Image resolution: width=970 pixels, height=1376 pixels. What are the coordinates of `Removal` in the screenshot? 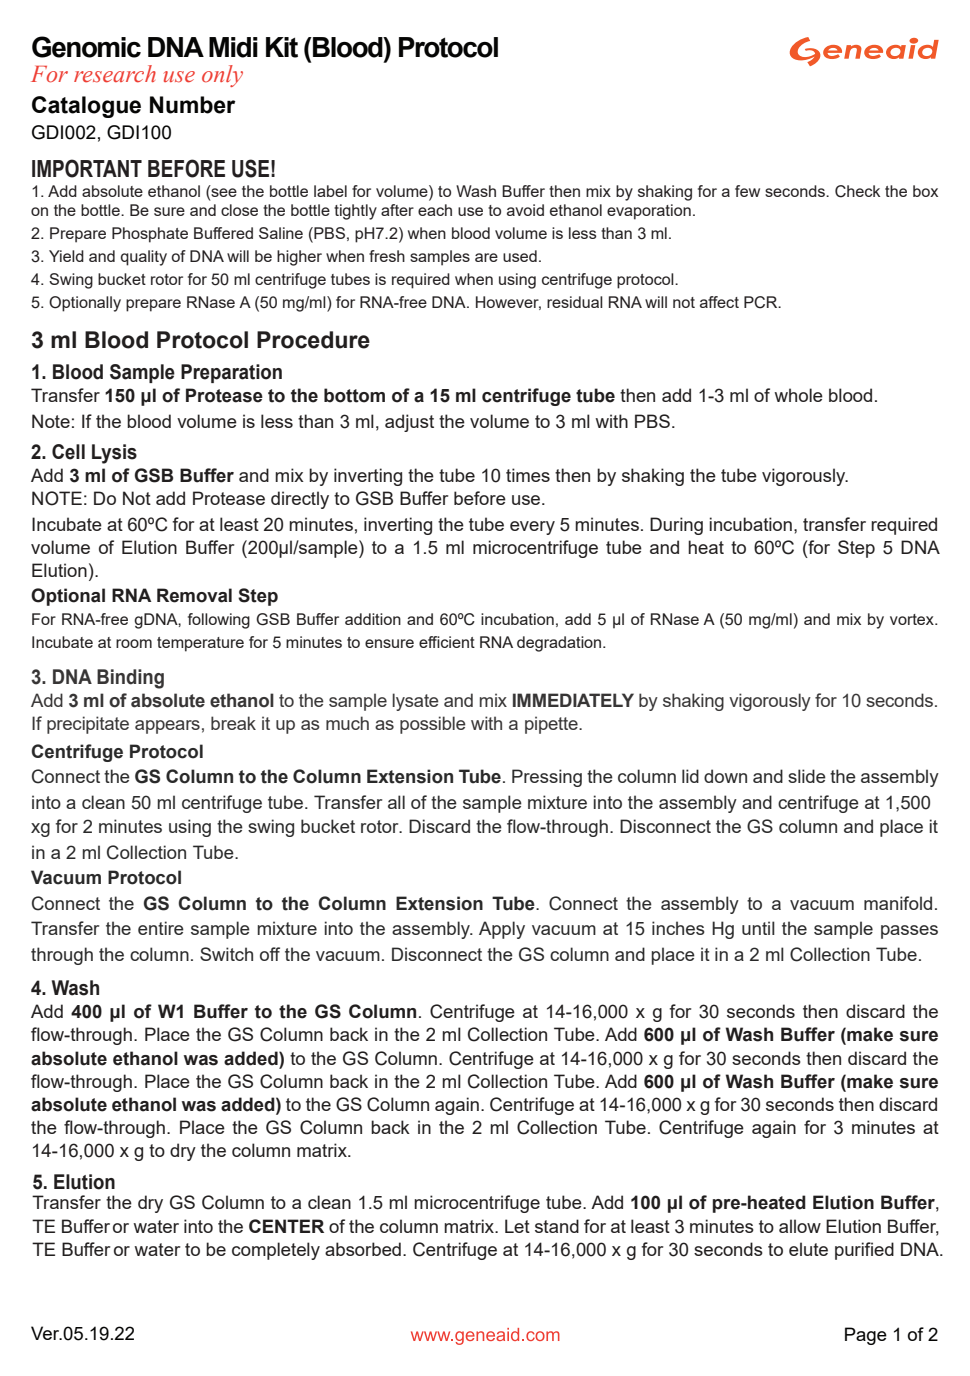 It's located at (194, 595).
